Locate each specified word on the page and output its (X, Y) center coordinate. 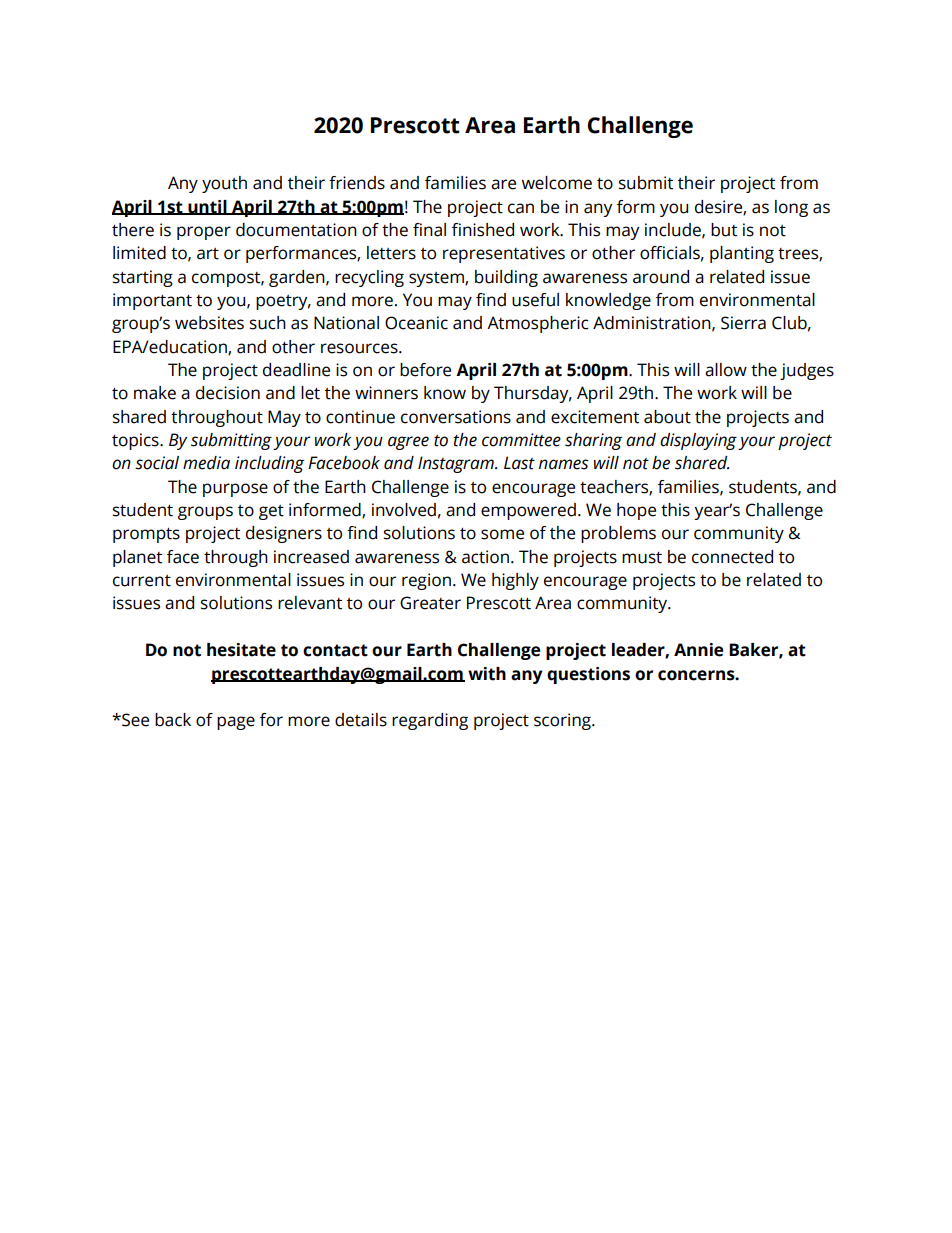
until (207, 207)
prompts (146, 535)
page (236, 723)
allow (726, 370)
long (791, 208)
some (502, 534)
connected (732, 557)
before (425, 370)
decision (228, 393)
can (521, 208)
